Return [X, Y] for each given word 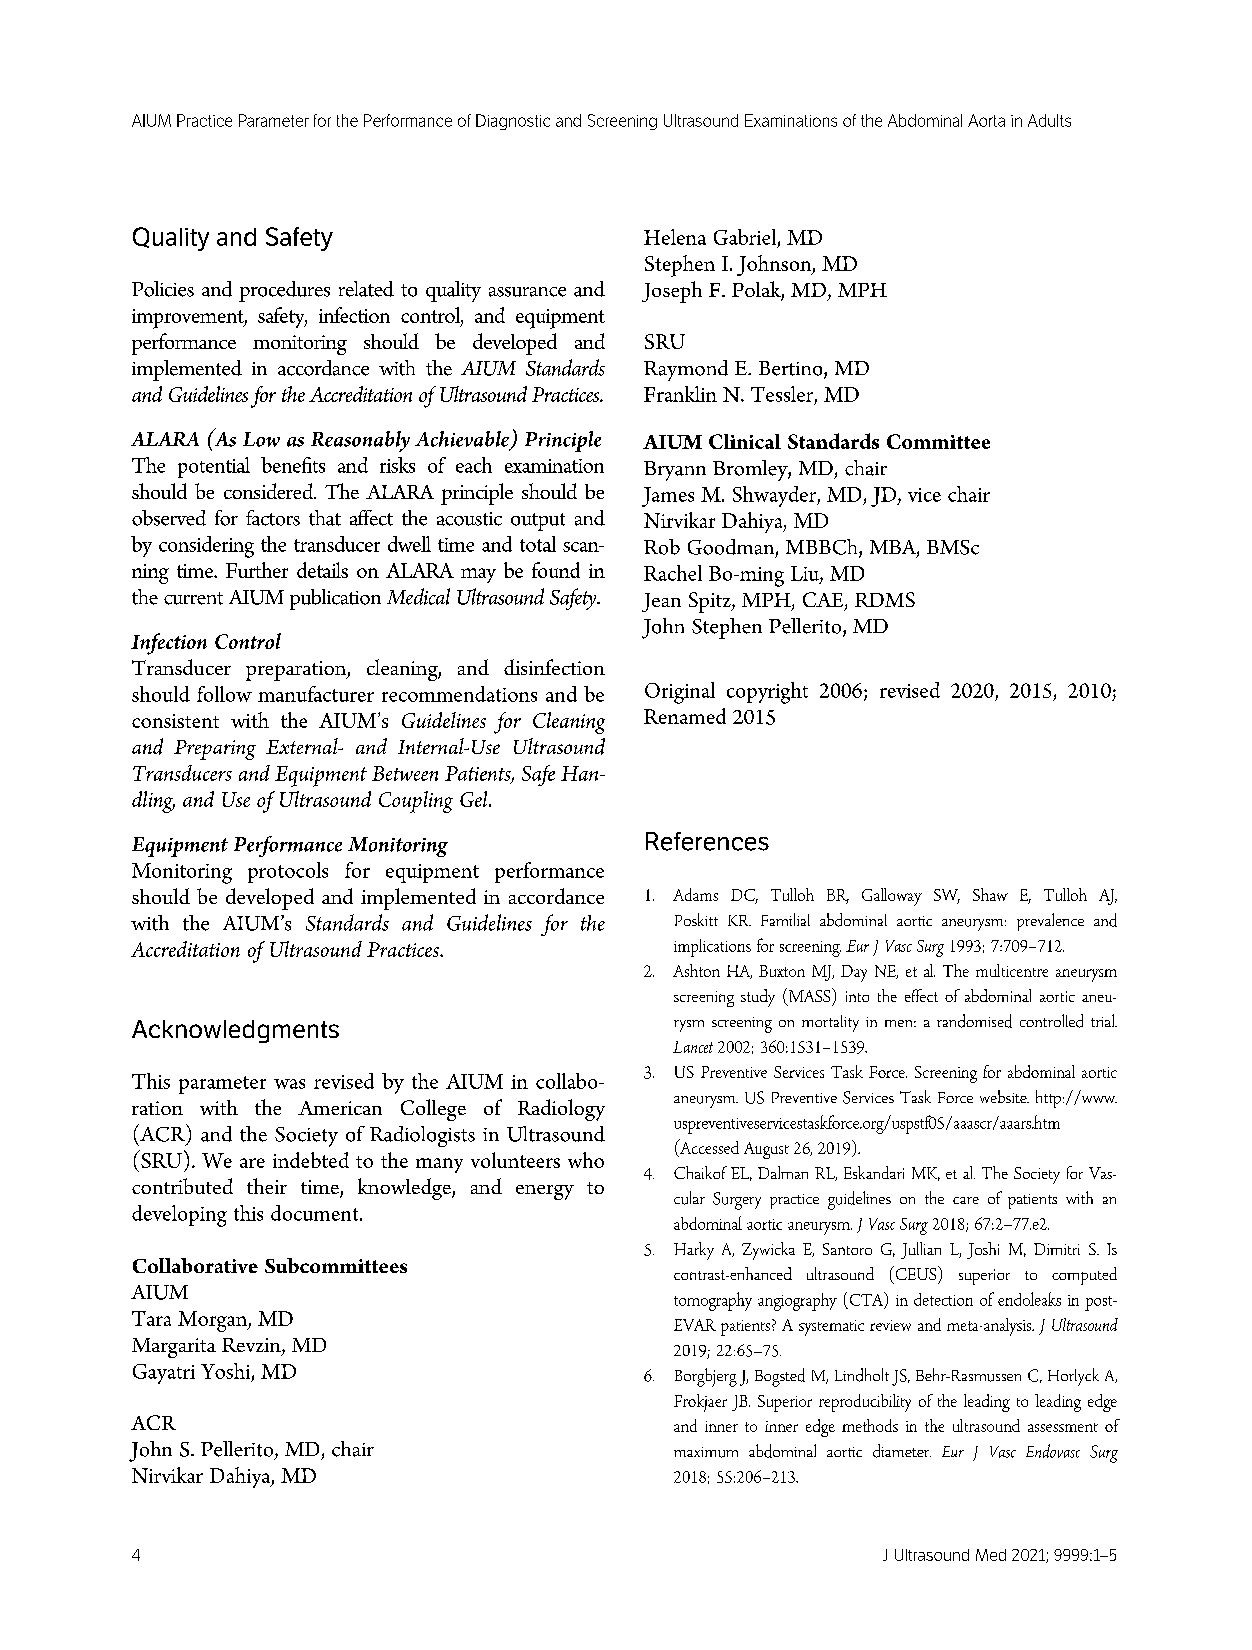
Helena [675, 237]
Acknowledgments [235, 1031]
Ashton [696, 970]
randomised [974, 1021]
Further [257, 570]
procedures [284, 291]
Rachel [673, 573]
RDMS [885, 599]
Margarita [174, 1348]
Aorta [986, 120]
